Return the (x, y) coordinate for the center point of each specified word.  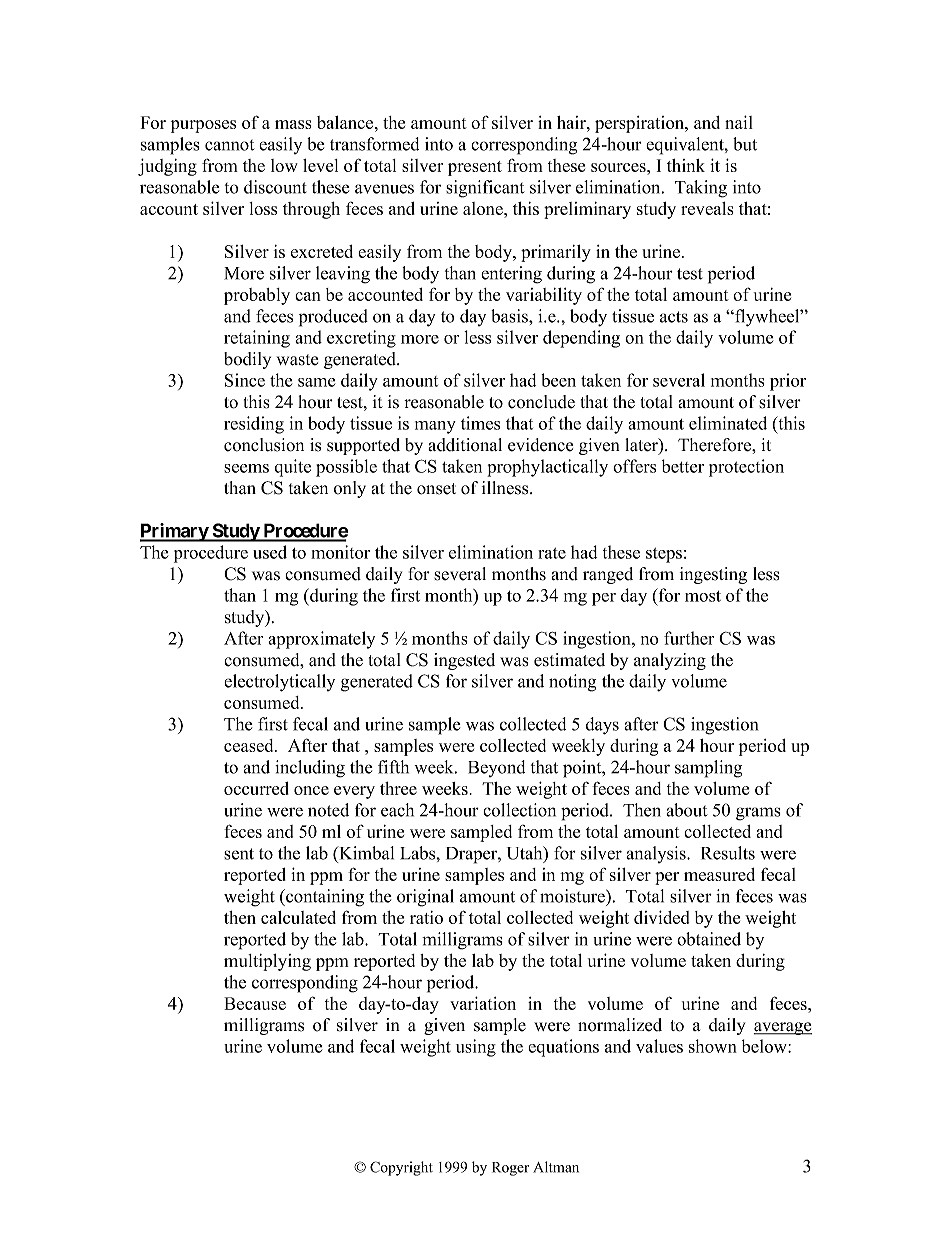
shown (713, 1046)
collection (519, 810)
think (686, 165)
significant (485, 189)
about (686, 810)
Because (255, 1003)
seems (246, 468)
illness (506, 488)
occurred (256, 788)
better (683, 466)
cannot (229, 145)
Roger (510, 1169)
